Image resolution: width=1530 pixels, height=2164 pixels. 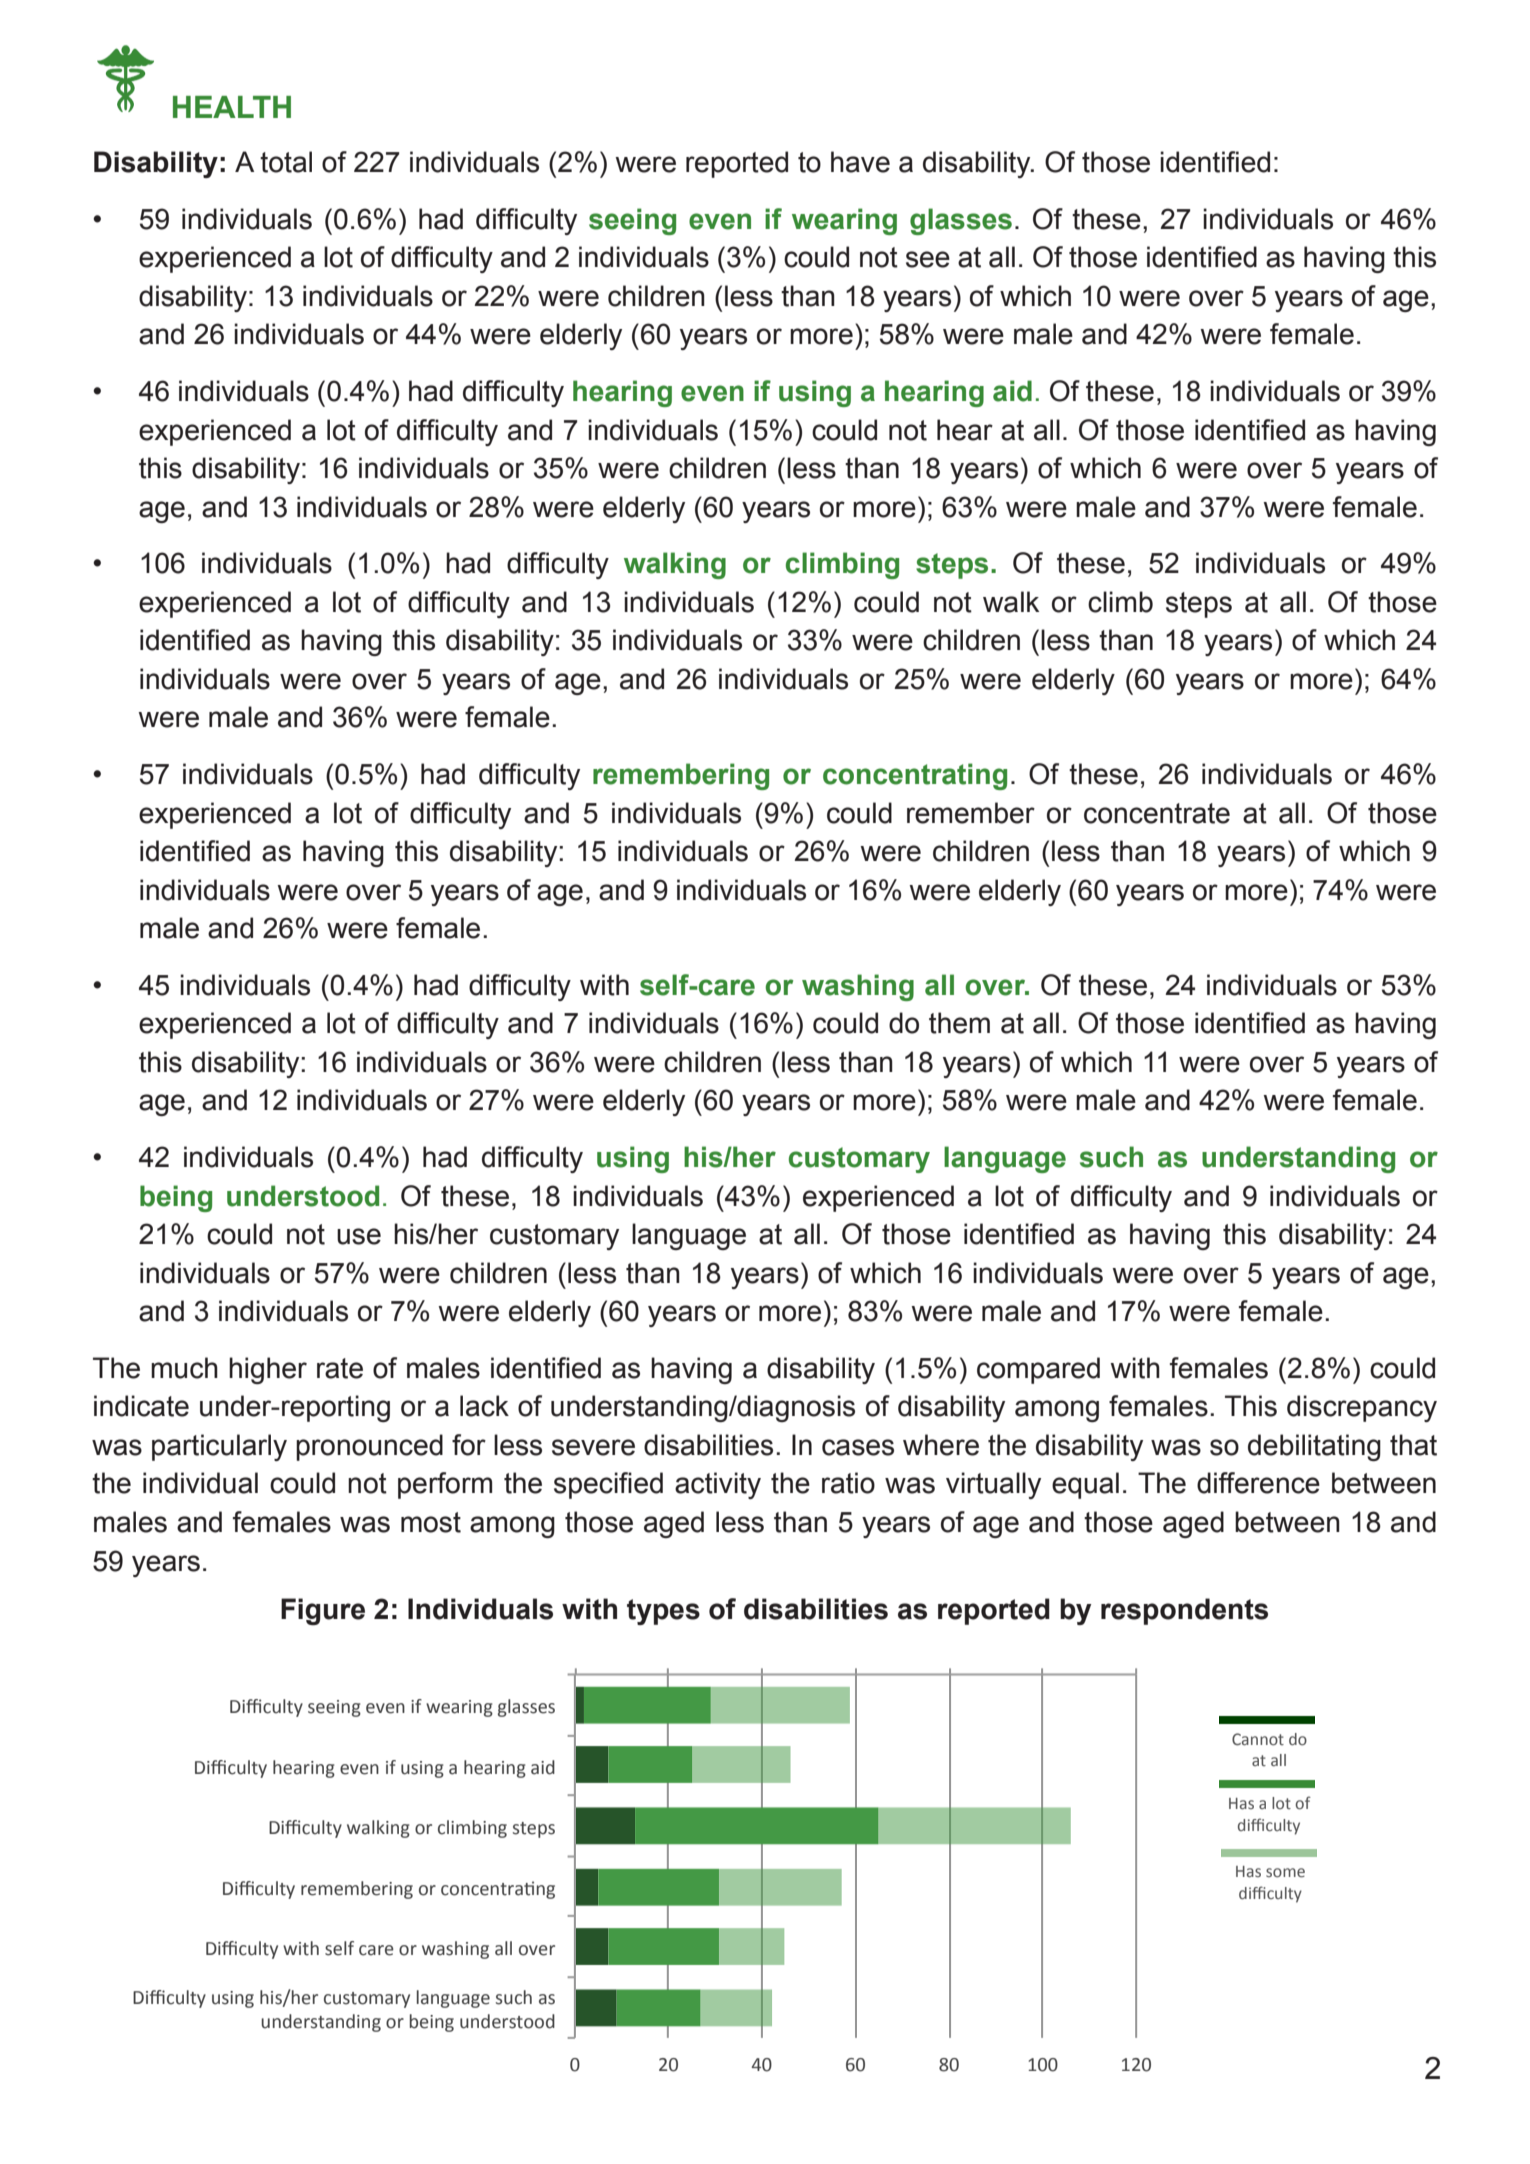 What do you see at coordinates (286, 162) in the screenshot?
I see `total` at bounding box center [286, 162].
